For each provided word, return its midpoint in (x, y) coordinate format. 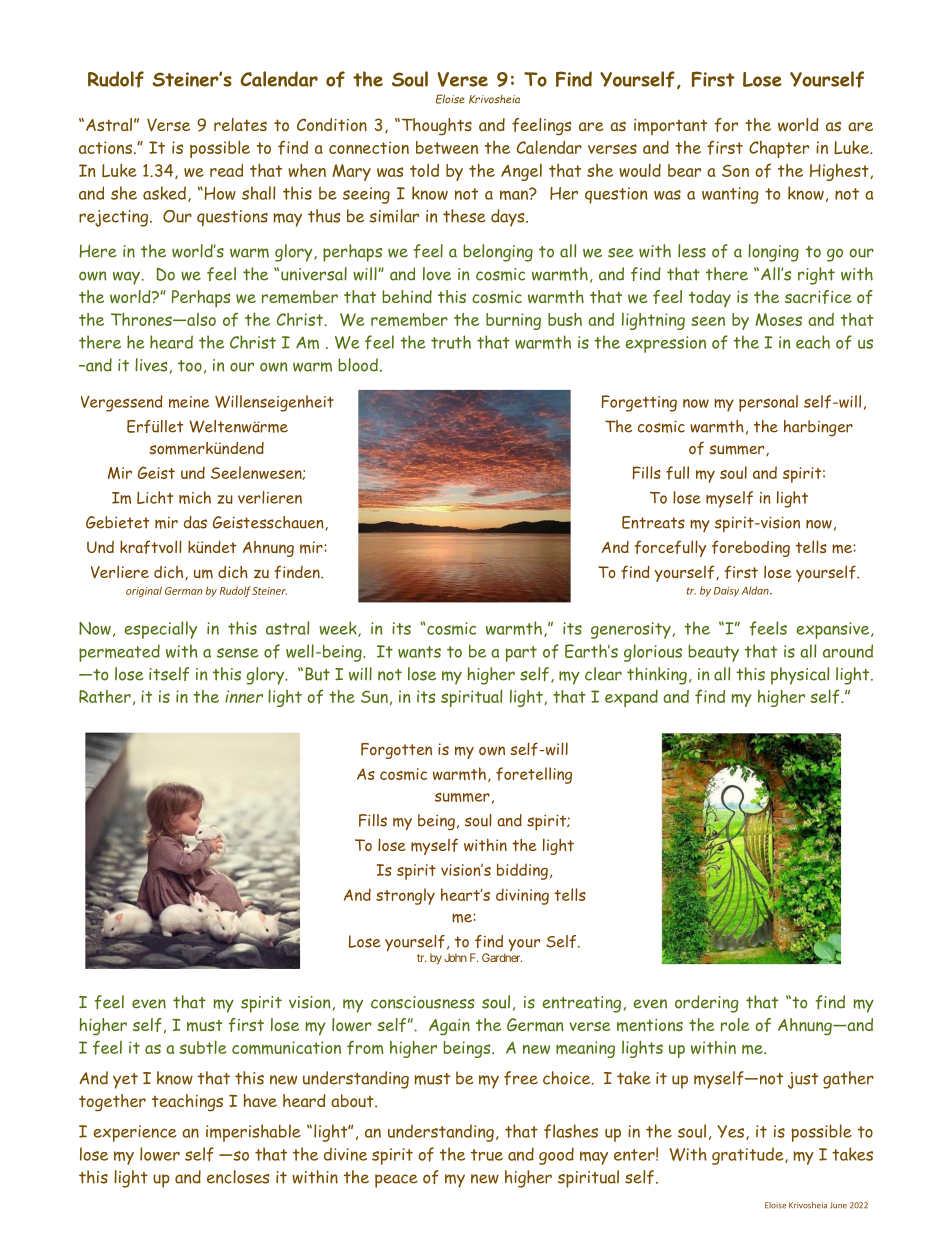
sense (238, 653)
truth (451, 342)
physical (800, 676)
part (521, 654)
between (447, 147)
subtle (202, 1047)
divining (522, 896)
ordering (707, 1004)
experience (135, 1133)
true (487, 1155)
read (226, 170)
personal (768, 403)
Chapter (779, 149)
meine (189, 402)
